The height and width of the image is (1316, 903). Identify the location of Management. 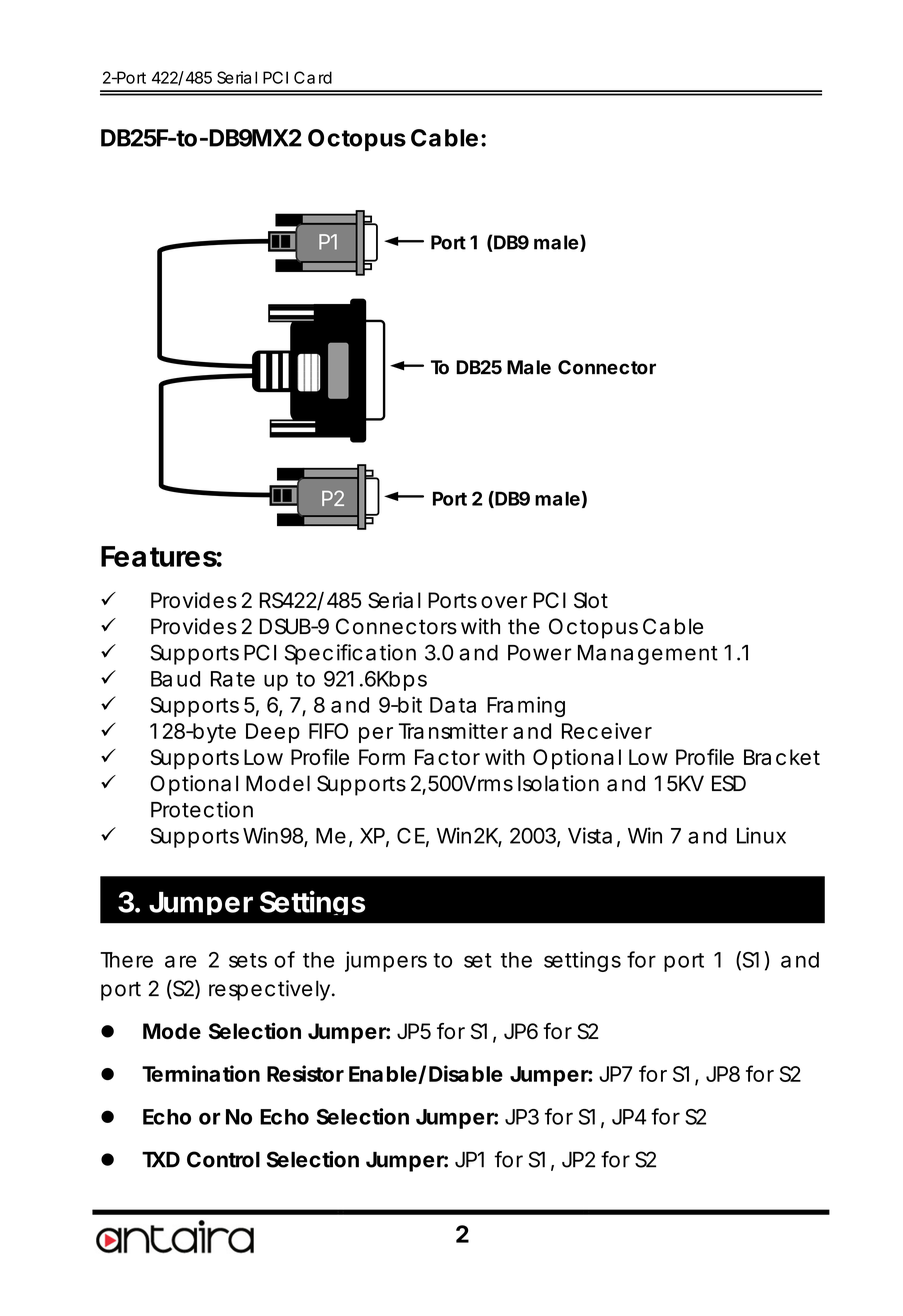
(648, 655).
